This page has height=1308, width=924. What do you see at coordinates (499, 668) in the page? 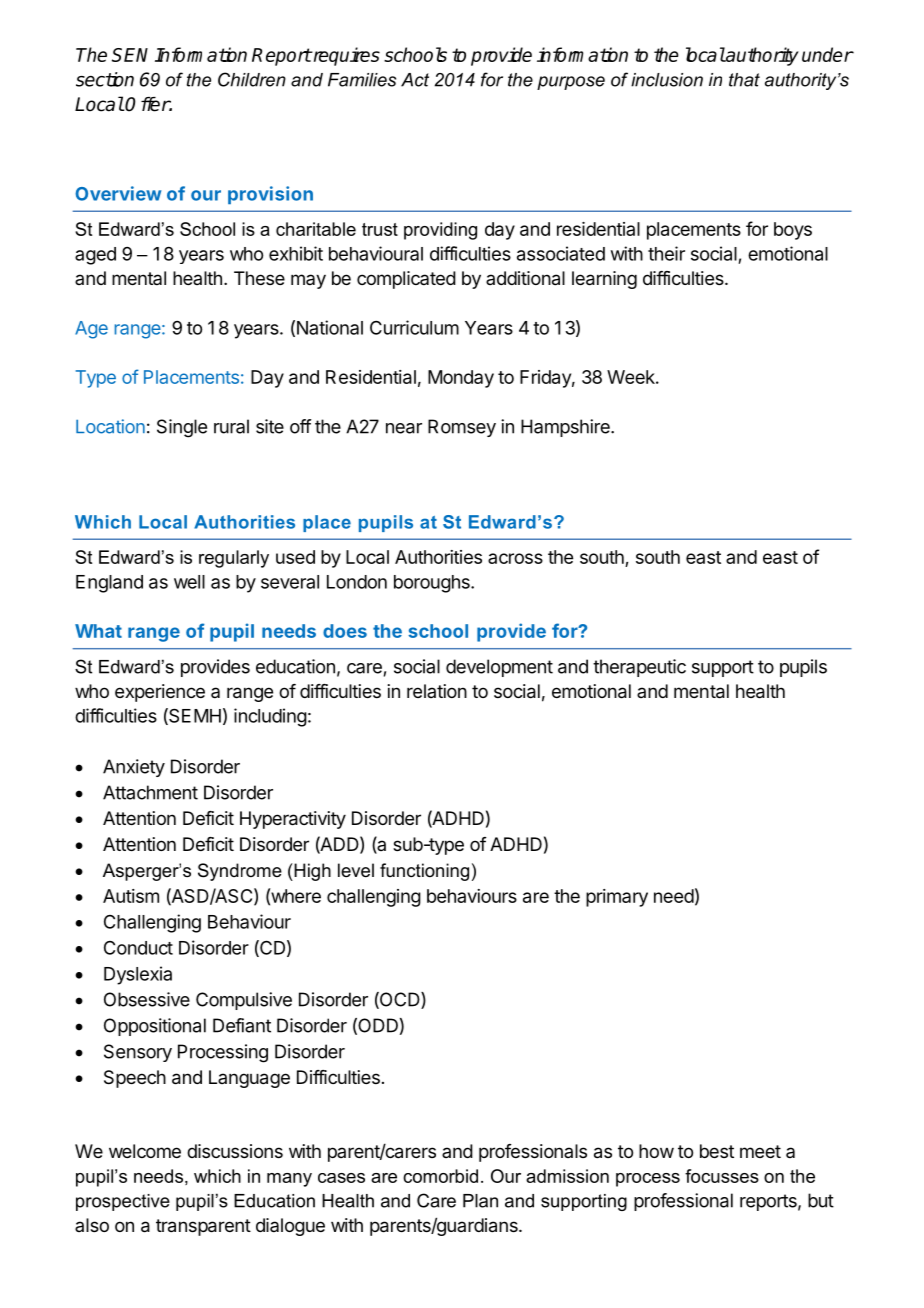
I see `development` at bounding box center [499, 668].
